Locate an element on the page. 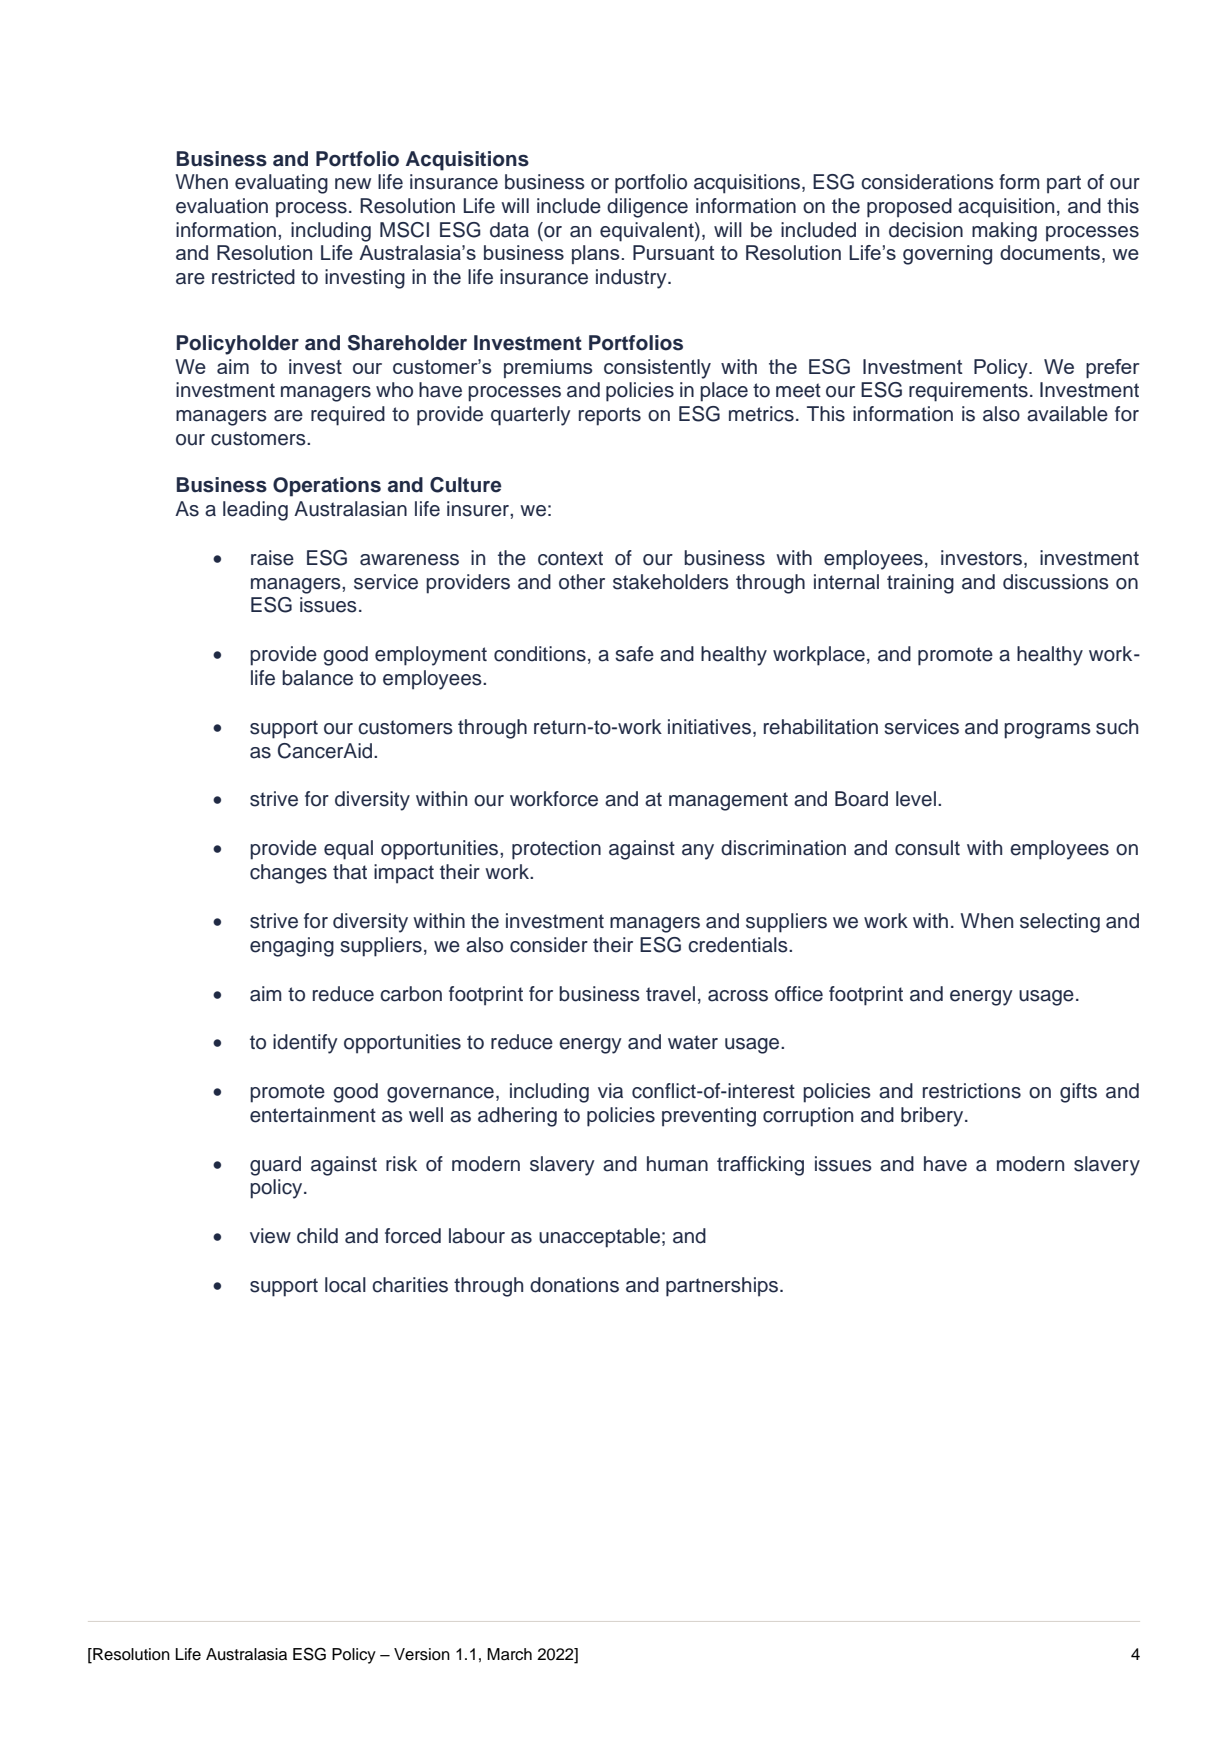  engaging is located at coordinates (292, 947).
